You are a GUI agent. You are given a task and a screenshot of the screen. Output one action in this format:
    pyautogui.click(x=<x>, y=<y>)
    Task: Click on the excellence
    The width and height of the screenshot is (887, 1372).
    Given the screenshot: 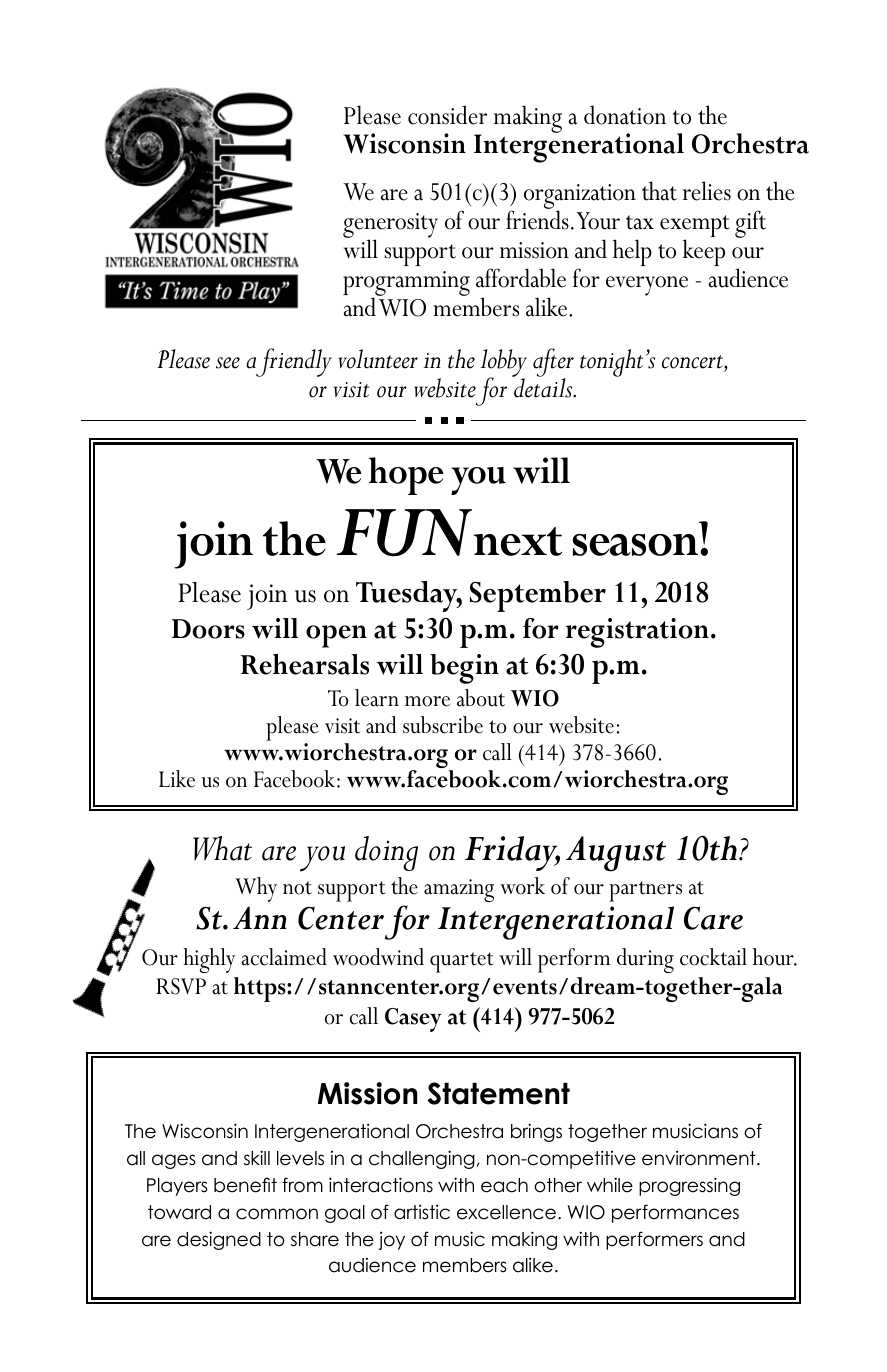 What is the action you would take?
    pyautogui.click(x=506, y=1212)
